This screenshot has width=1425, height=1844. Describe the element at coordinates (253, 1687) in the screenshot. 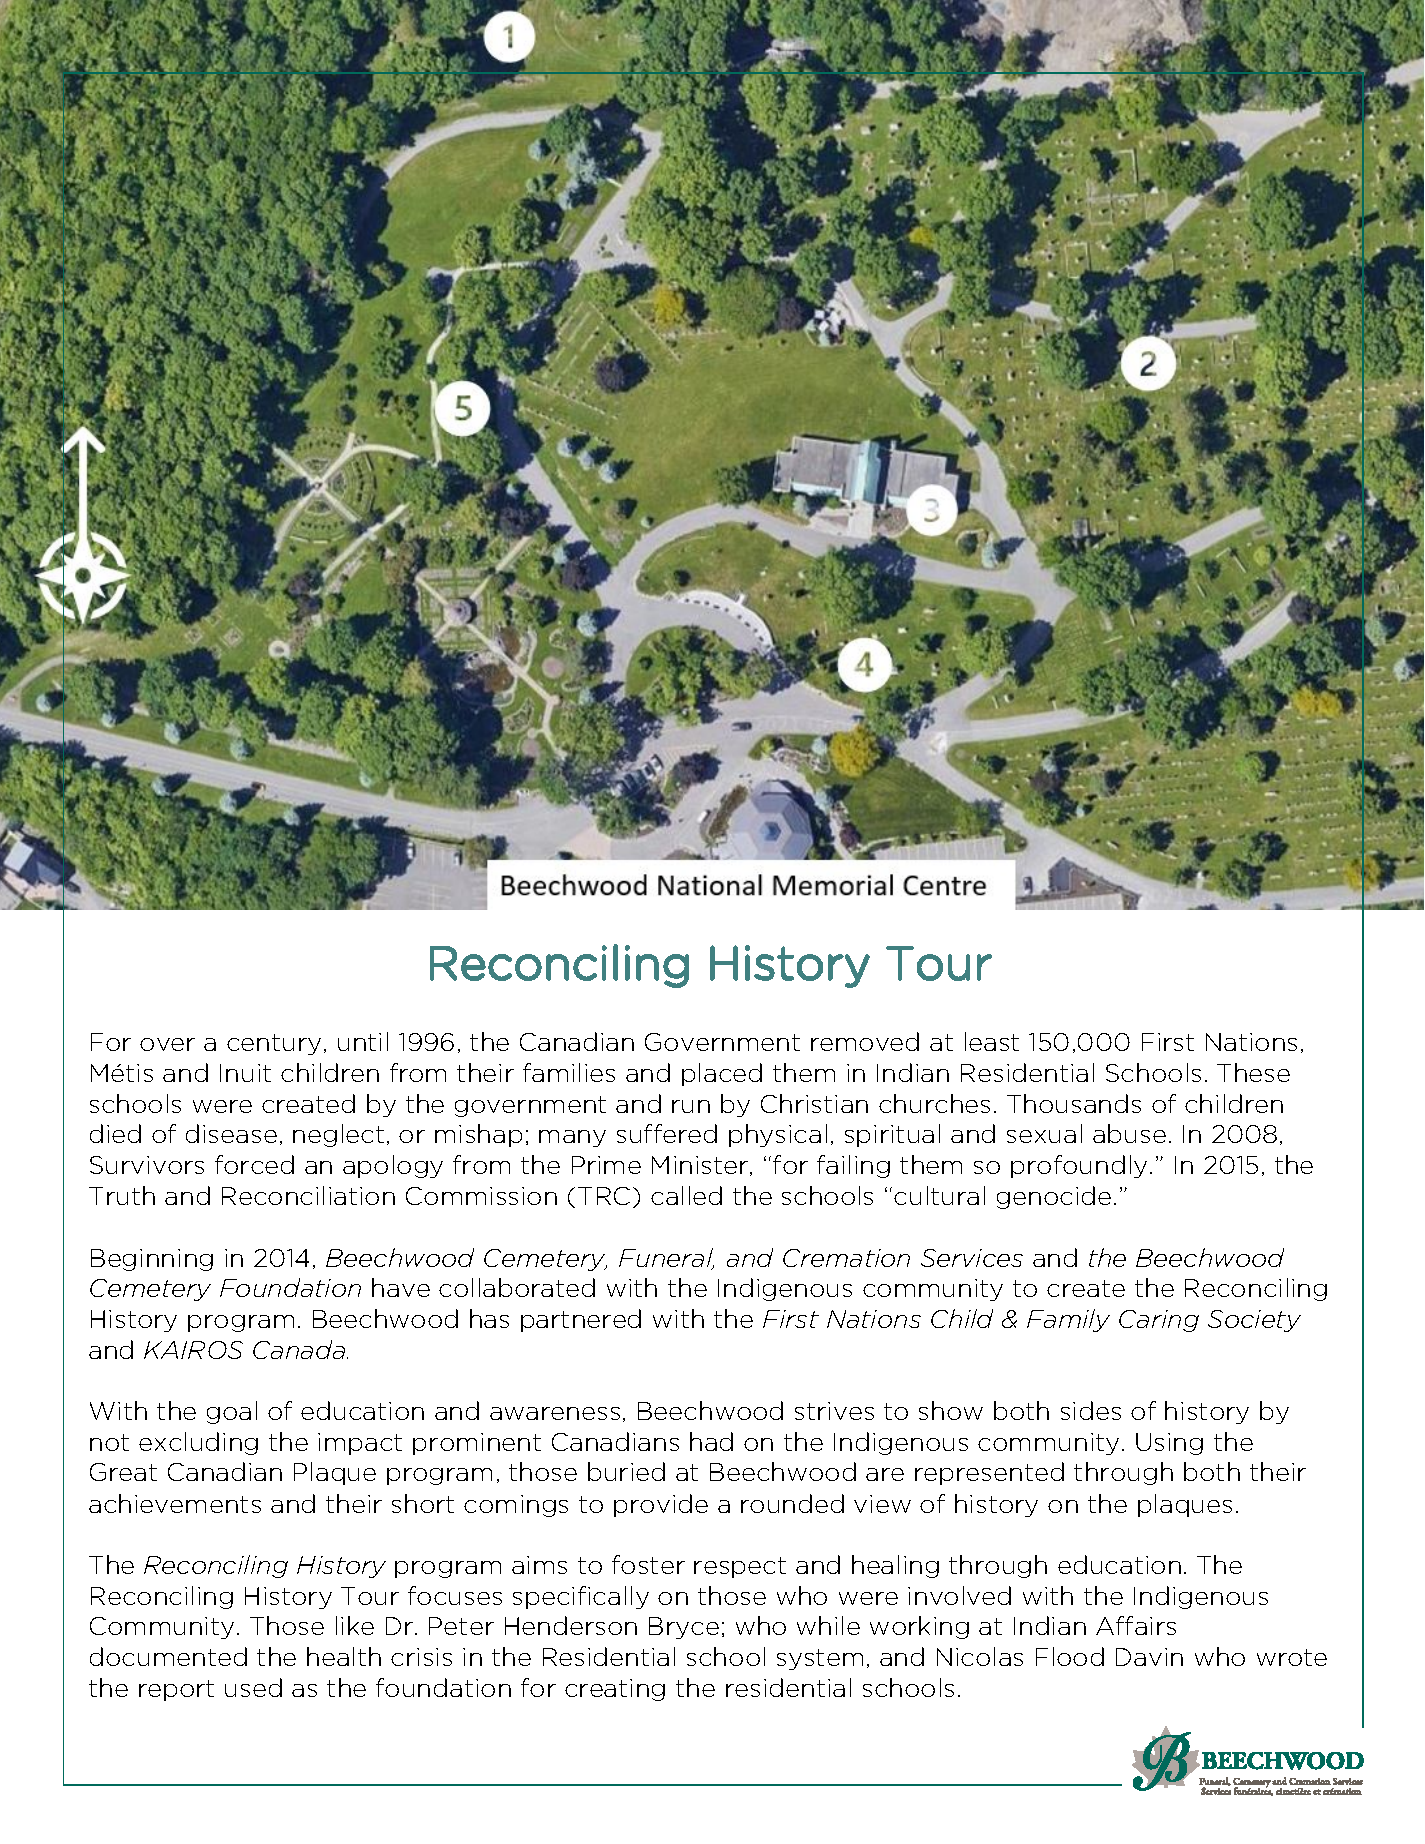

I see `used` at that location.
